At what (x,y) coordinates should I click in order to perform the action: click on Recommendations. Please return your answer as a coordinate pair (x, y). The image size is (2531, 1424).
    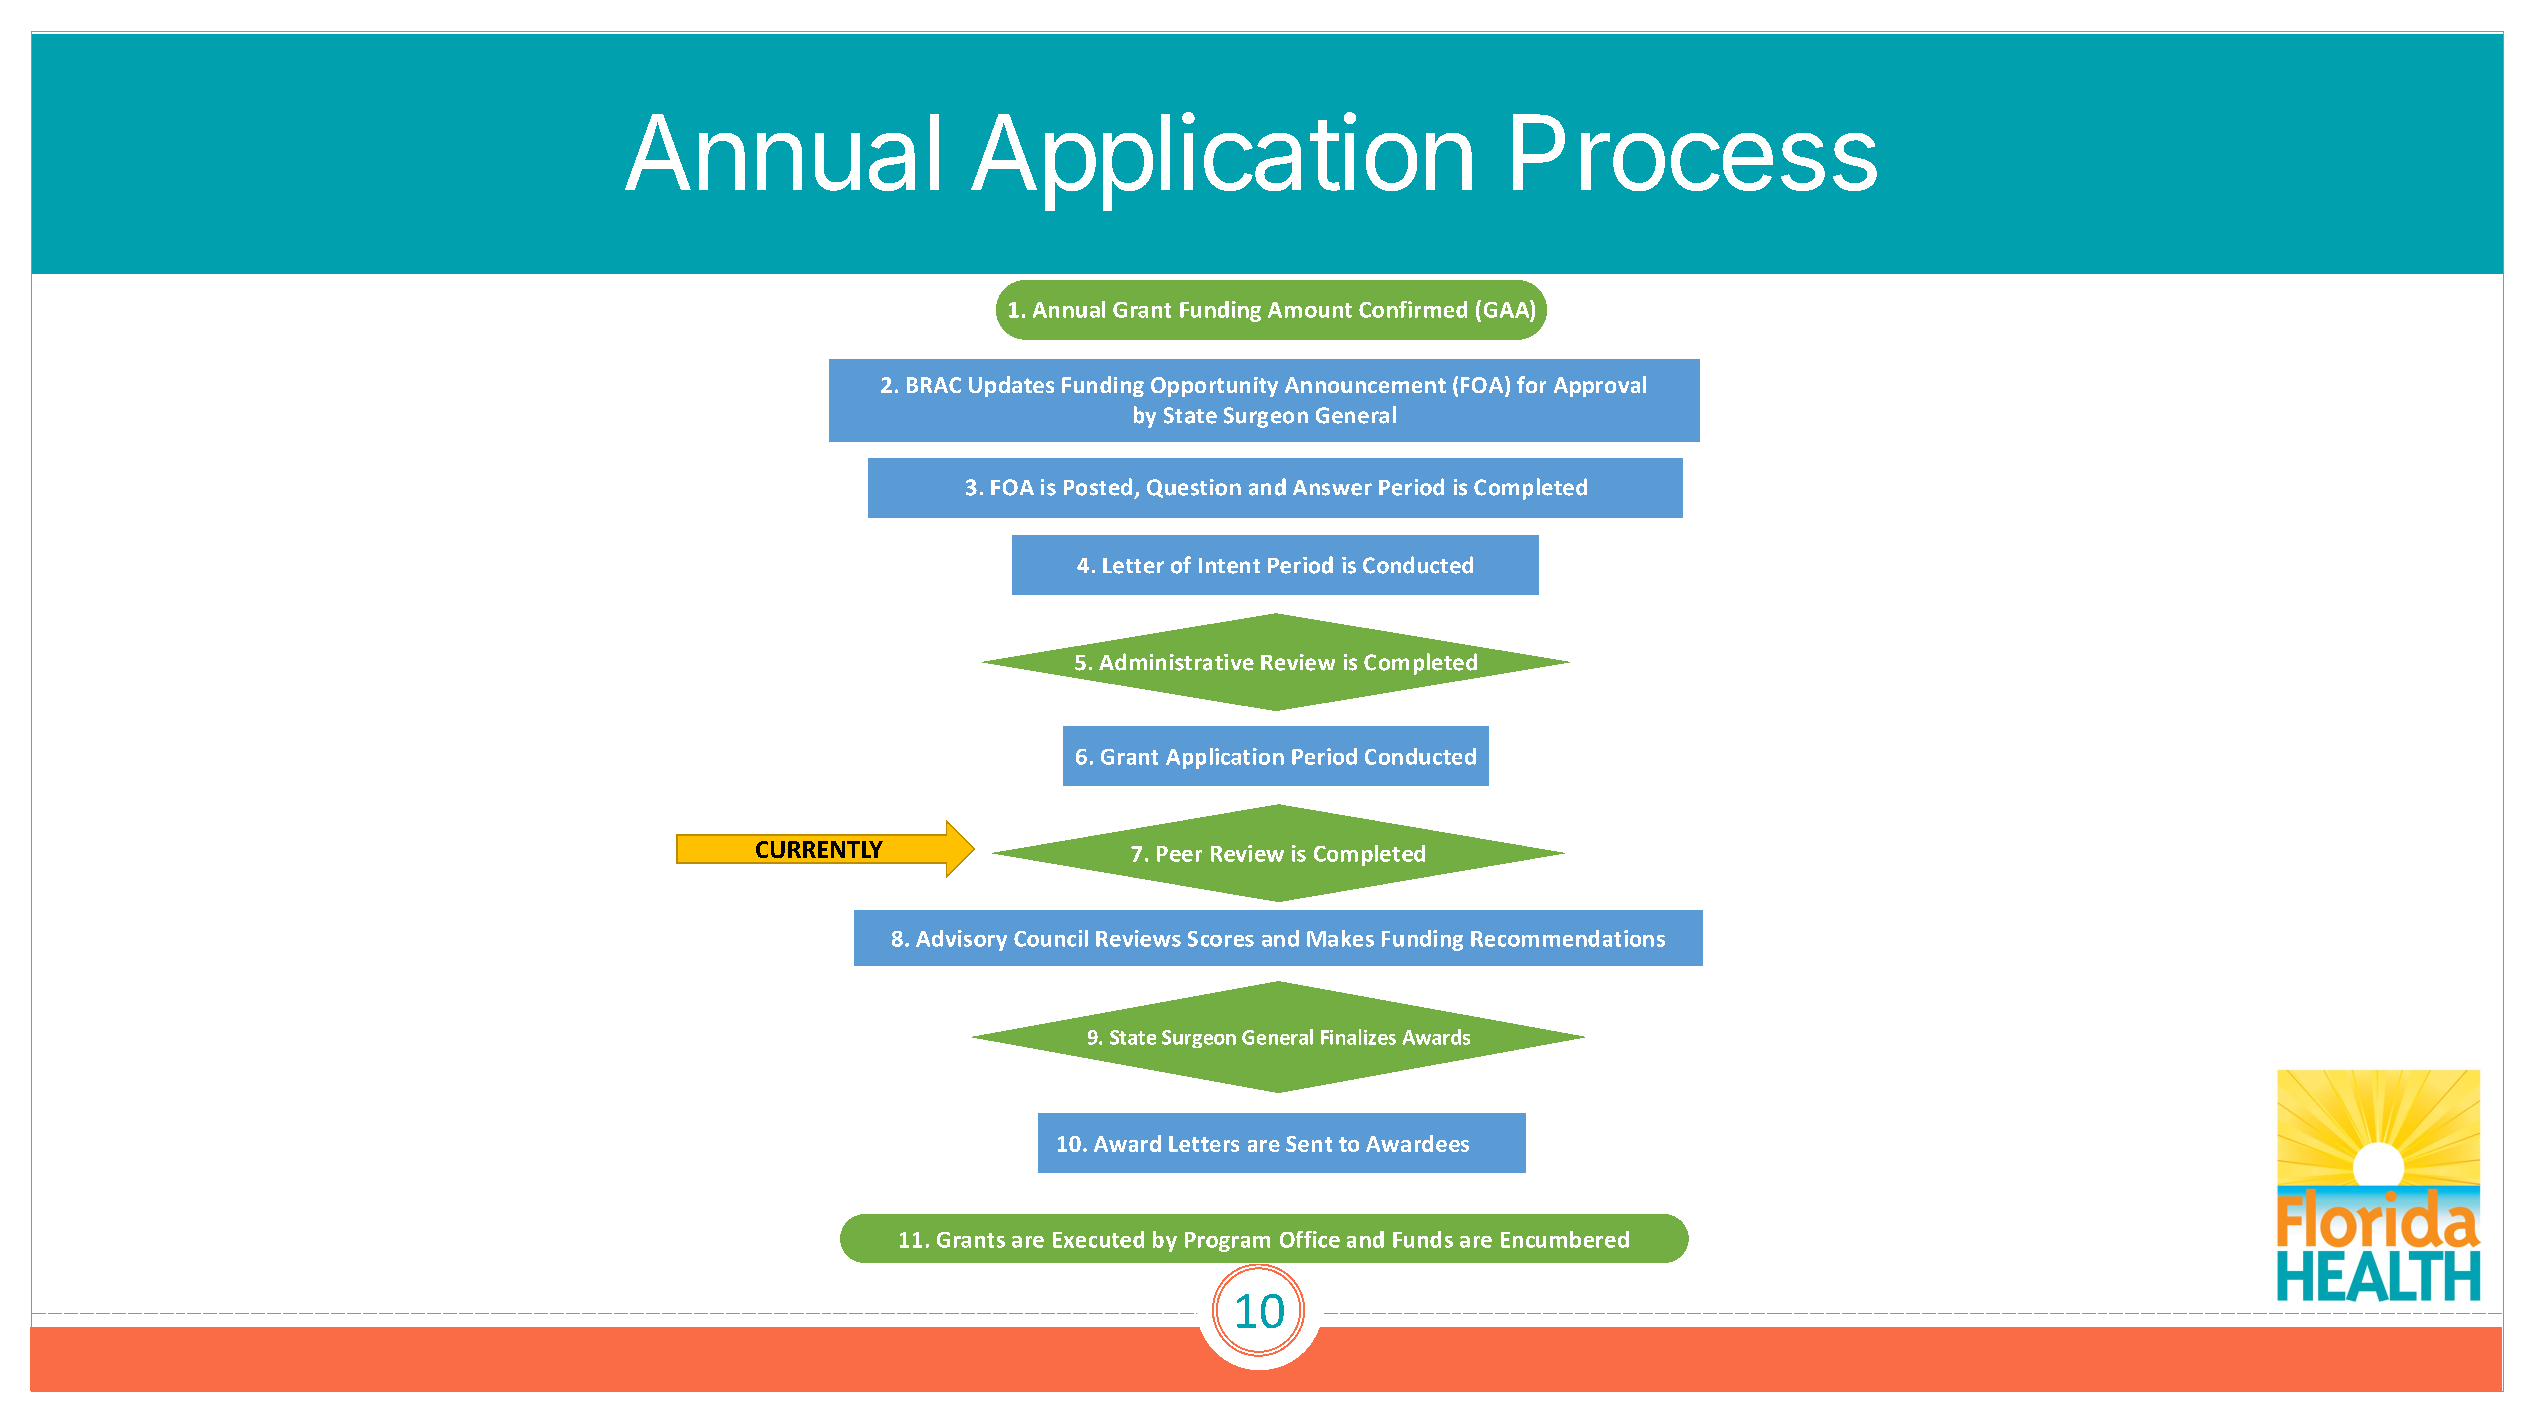
    Looking at the image, I should click on (1568, 938).
